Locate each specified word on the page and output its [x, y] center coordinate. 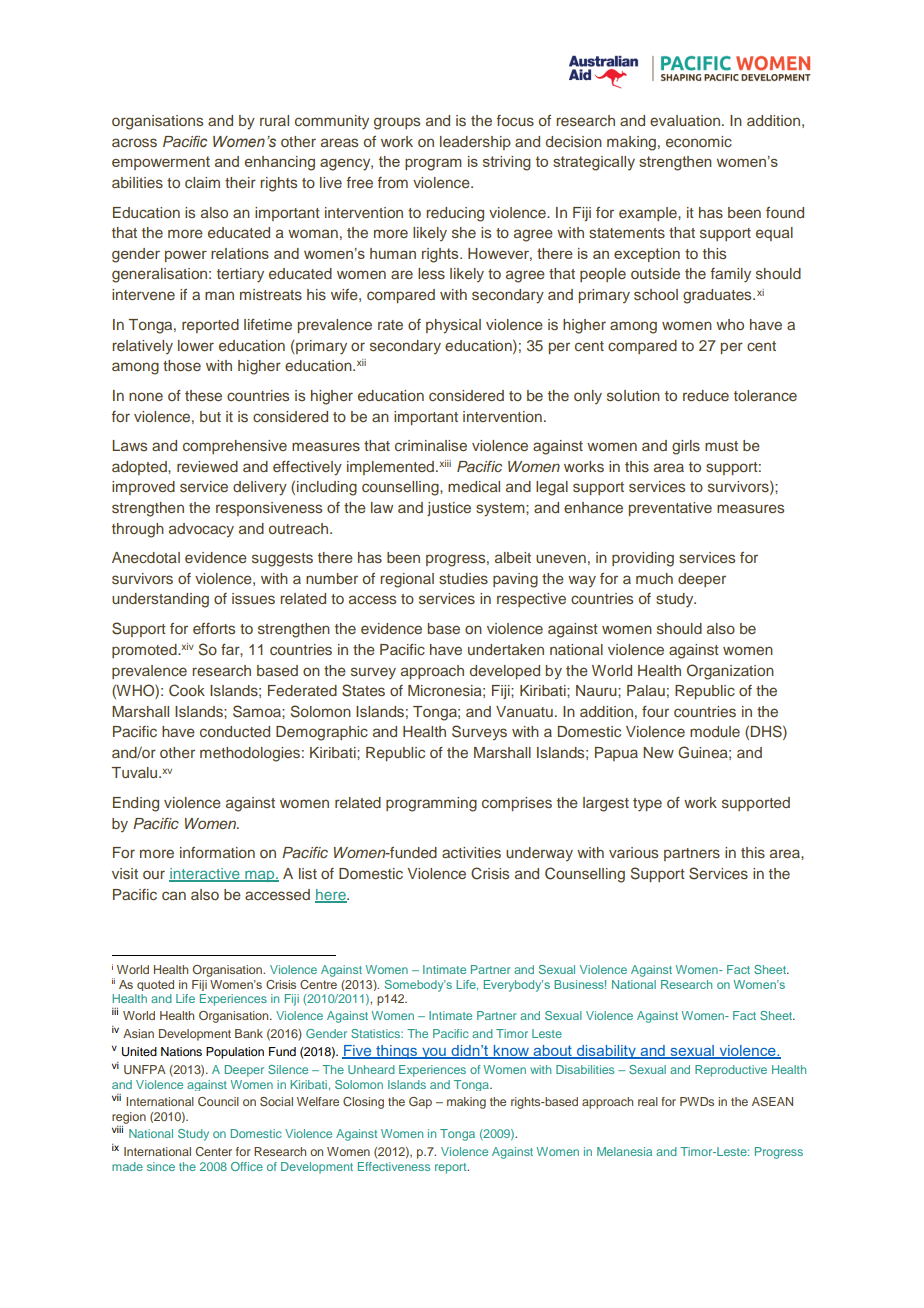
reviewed [207, 466]
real [648, 1101]
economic [699, 141]
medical [474, 486]
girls [686, 447]
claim [202, 182]
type [647, 805]
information [217, 852]
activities [471, 852]
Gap [420, 1103]
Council [218, 1101]
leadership [475, 143]
